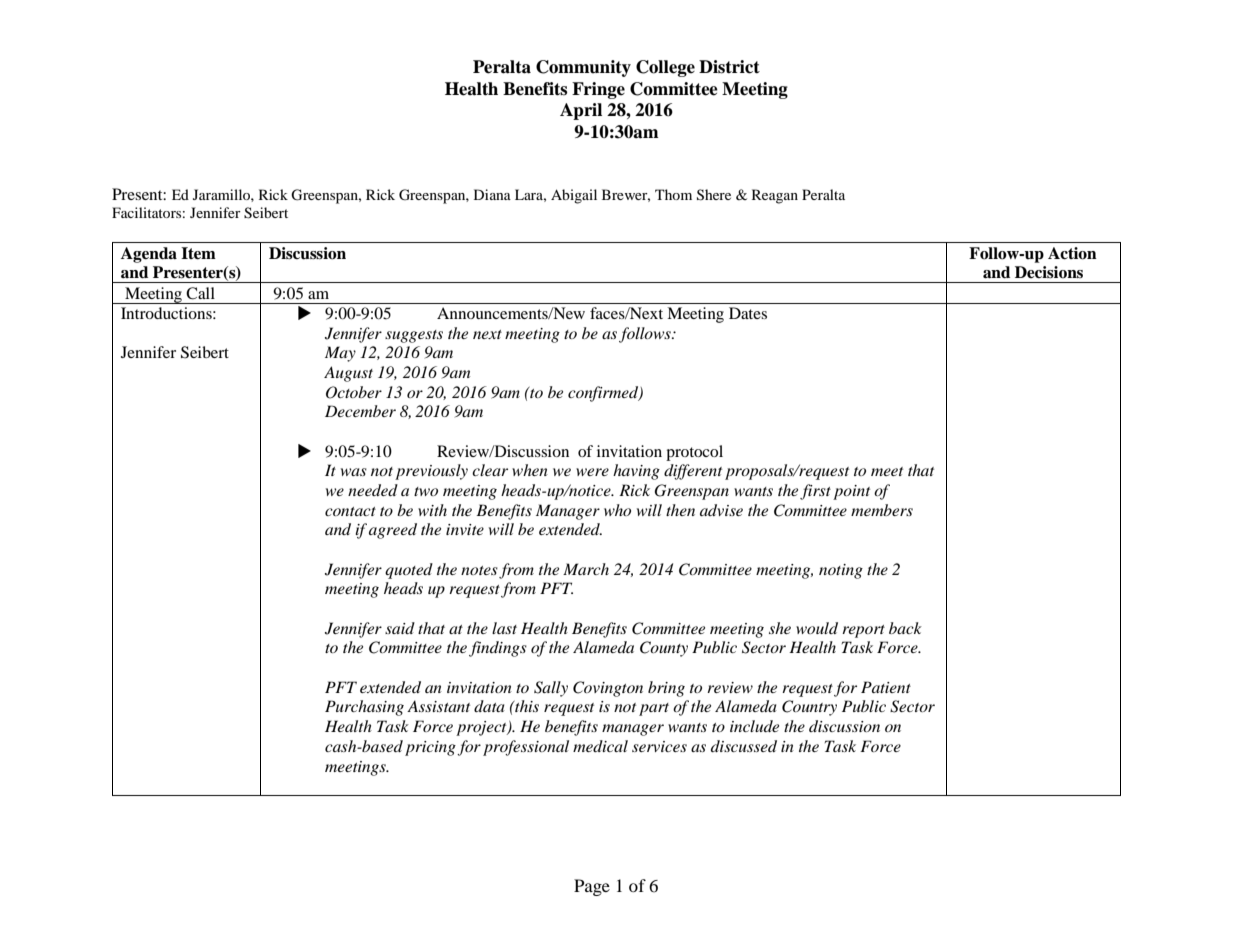 The image size is (1233, 952). Describe the element at coordinates (581, 111) in the screenshot. I see `April` at that location.
